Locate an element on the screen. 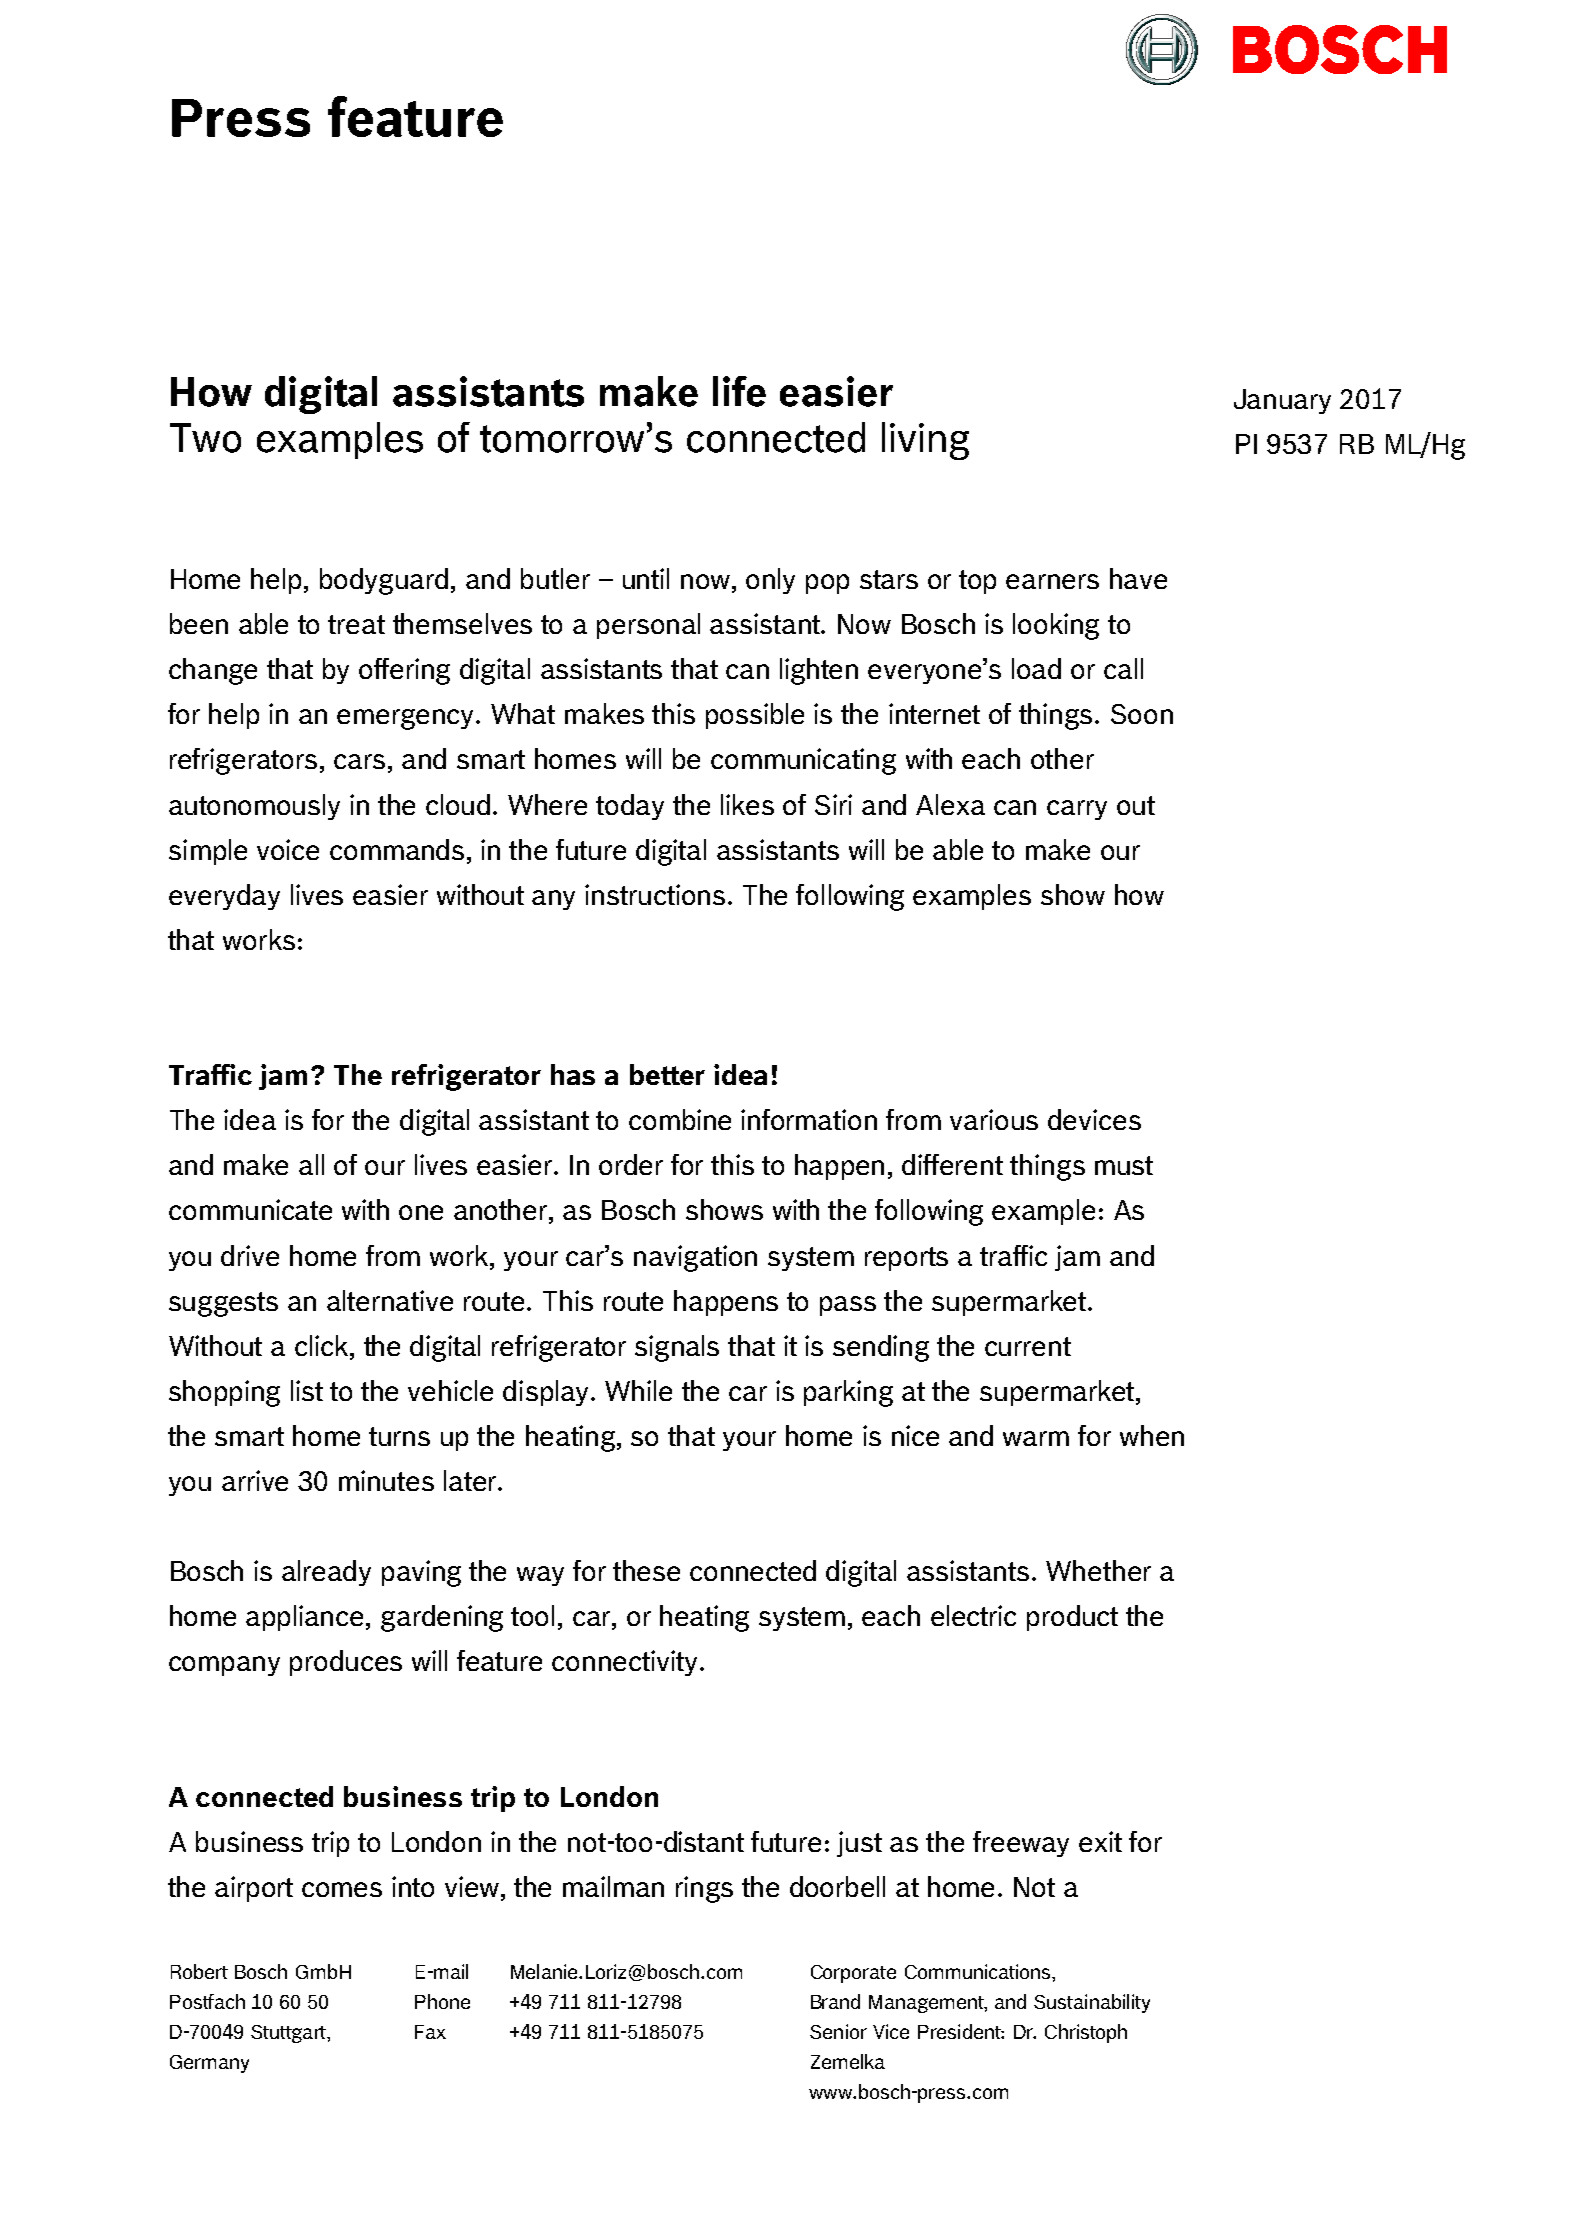  life is located at coordinates (739, 391).
